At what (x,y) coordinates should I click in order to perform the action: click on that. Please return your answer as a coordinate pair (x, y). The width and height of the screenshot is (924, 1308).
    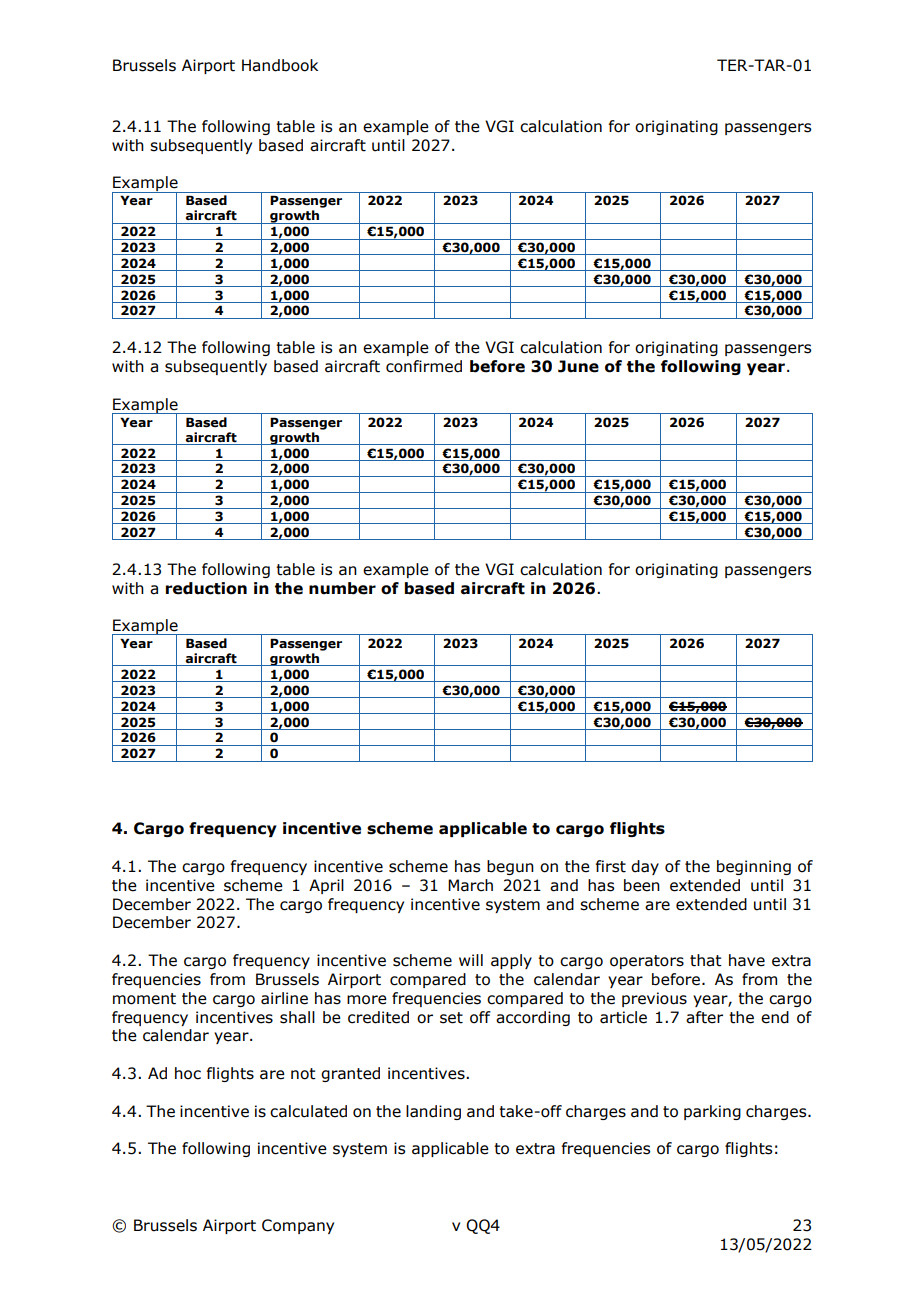
    Looking at the image, I should click on (706, 960).
